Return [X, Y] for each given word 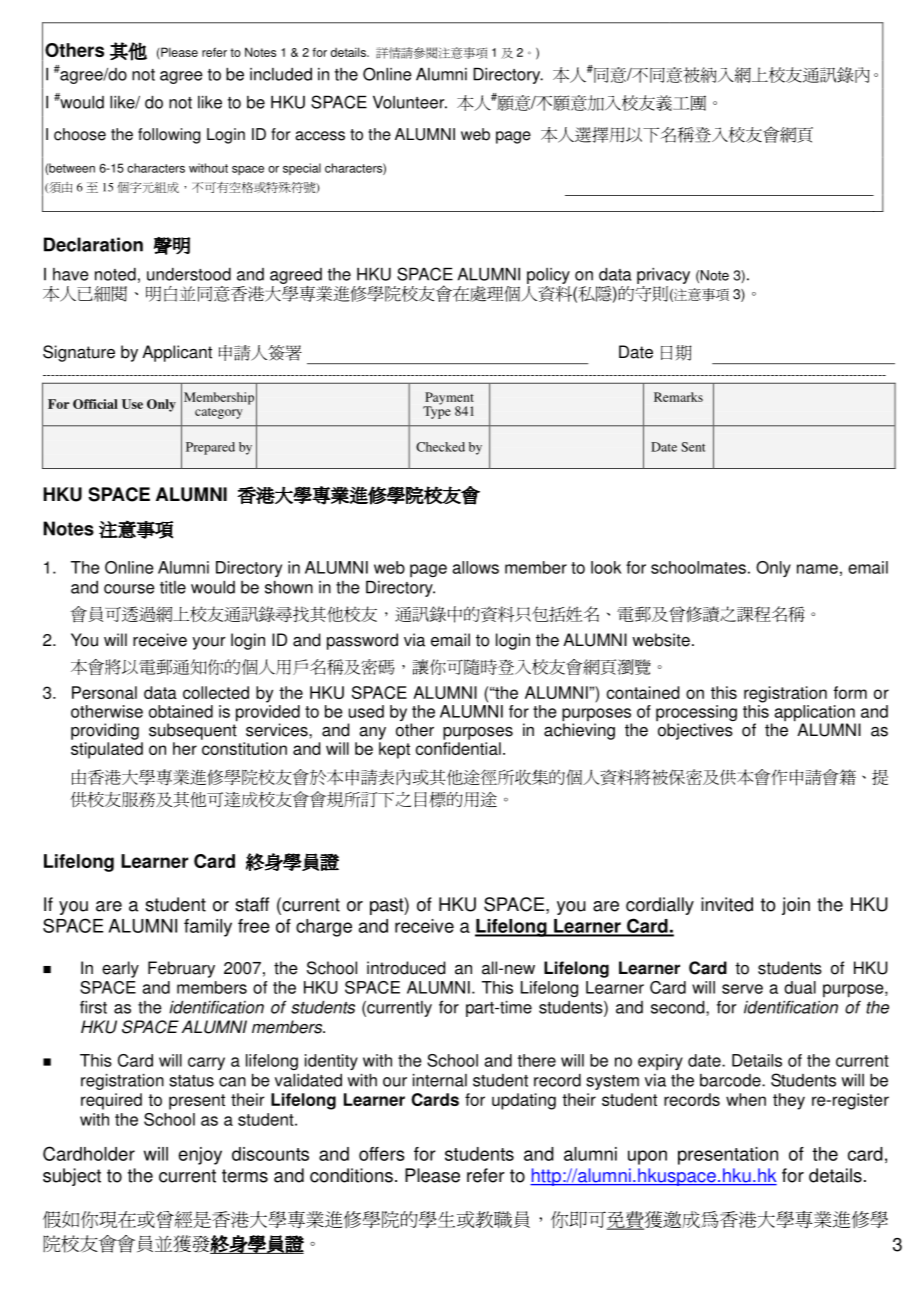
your [209, 643]
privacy [663, 277]
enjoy [200, 1156]
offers [382, 1154]
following [169, 136]
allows [475, 567]
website [661, 640]
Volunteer [410, 102]
